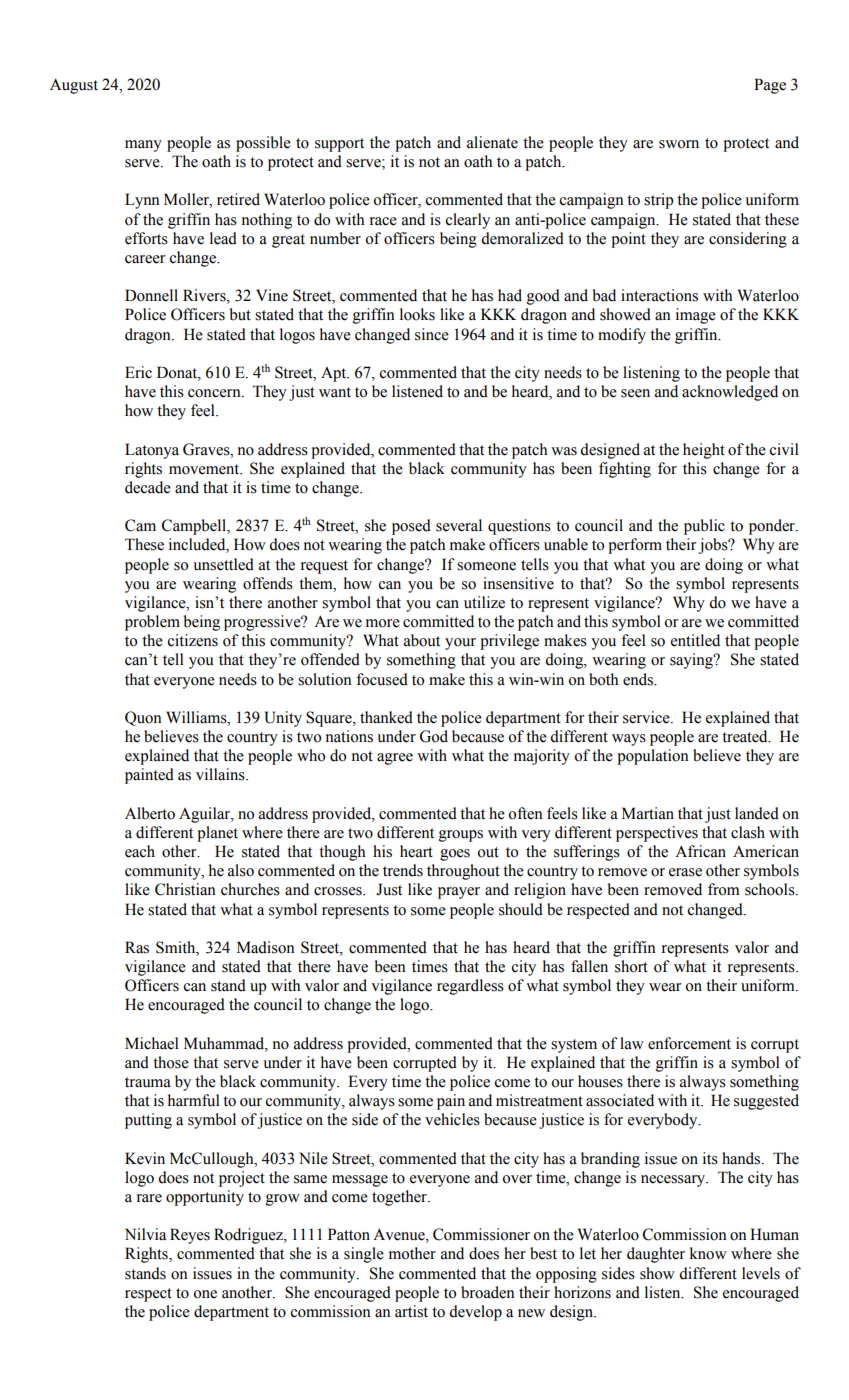  What do you see at coordinates (190, 1236) in the screenshot?
I see `Reyes` at bounding box center [190, 1236].
